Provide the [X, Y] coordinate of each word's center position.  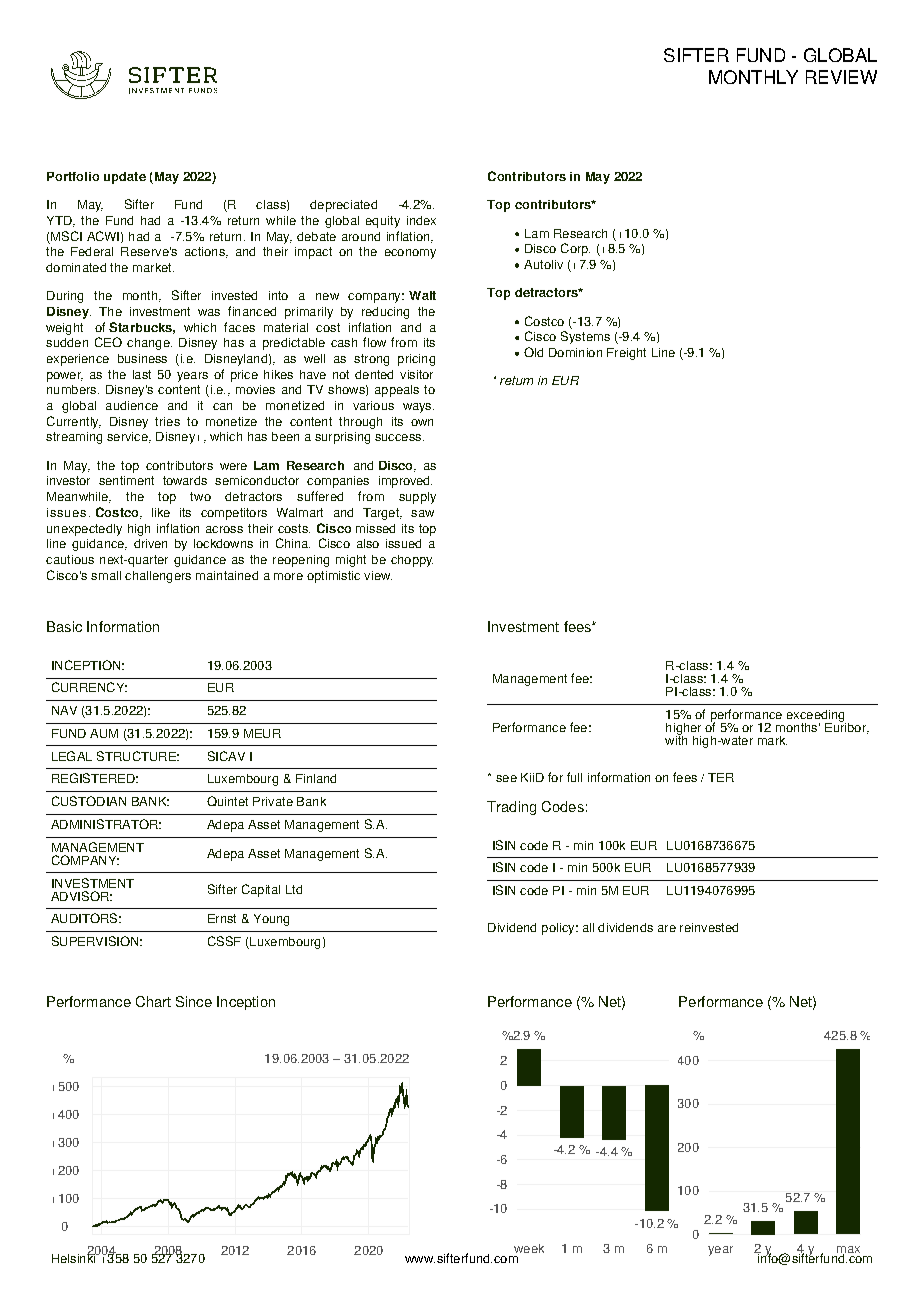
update [125, 178]
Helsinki [75, 1257]
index [421, 220]
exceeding [816, 717]
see [506, 778]
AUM [104, 733]
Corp [575, 249]
